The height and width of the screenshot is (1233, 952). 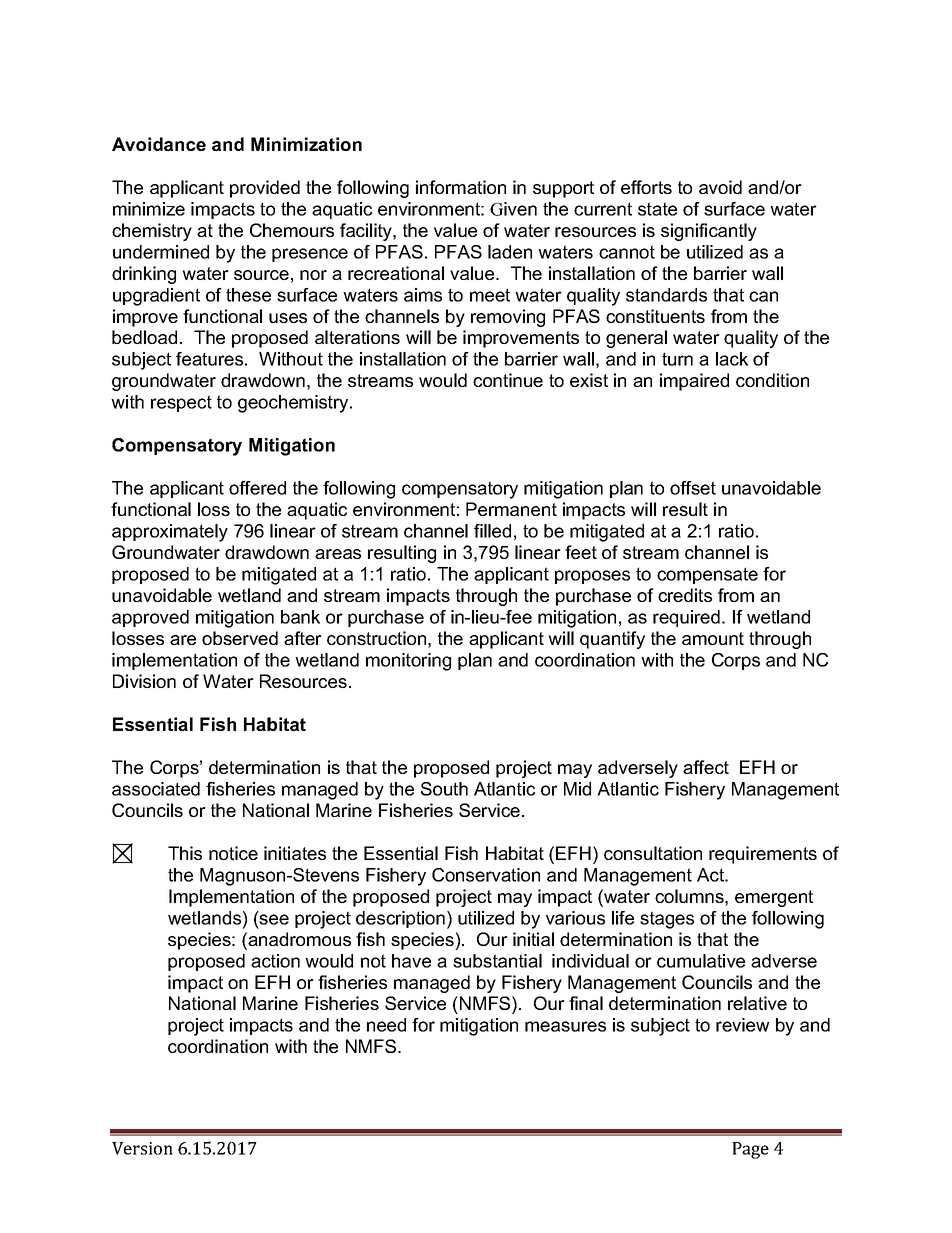 I want to click on affect, so click(x=706, y=767).
